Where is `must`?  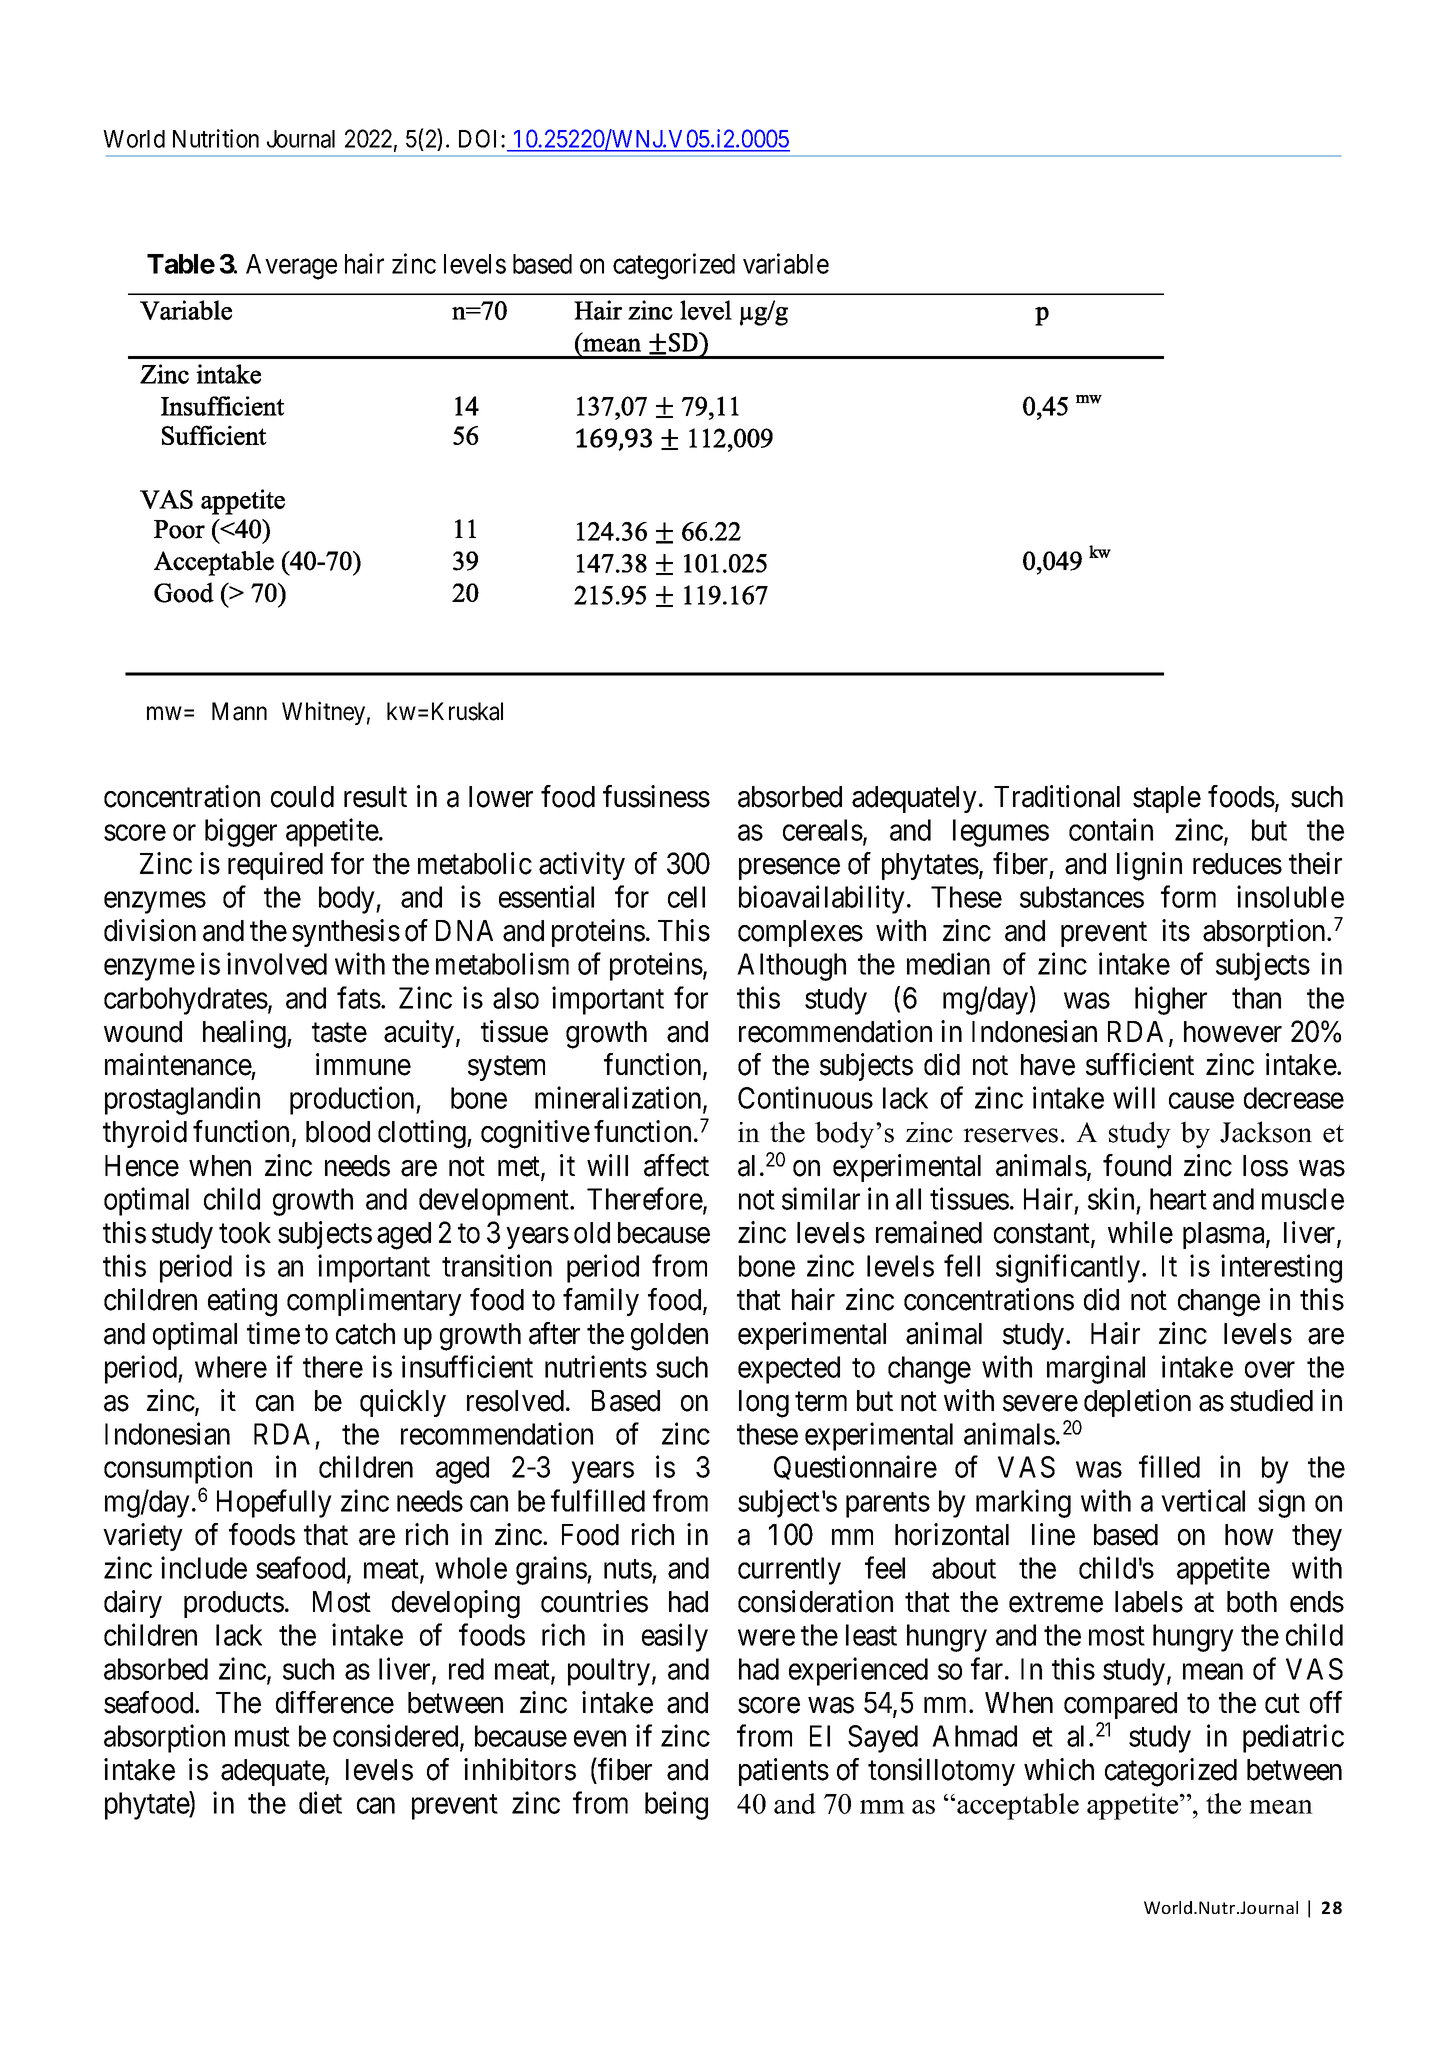 must is located at coordinates (262, 1737).
